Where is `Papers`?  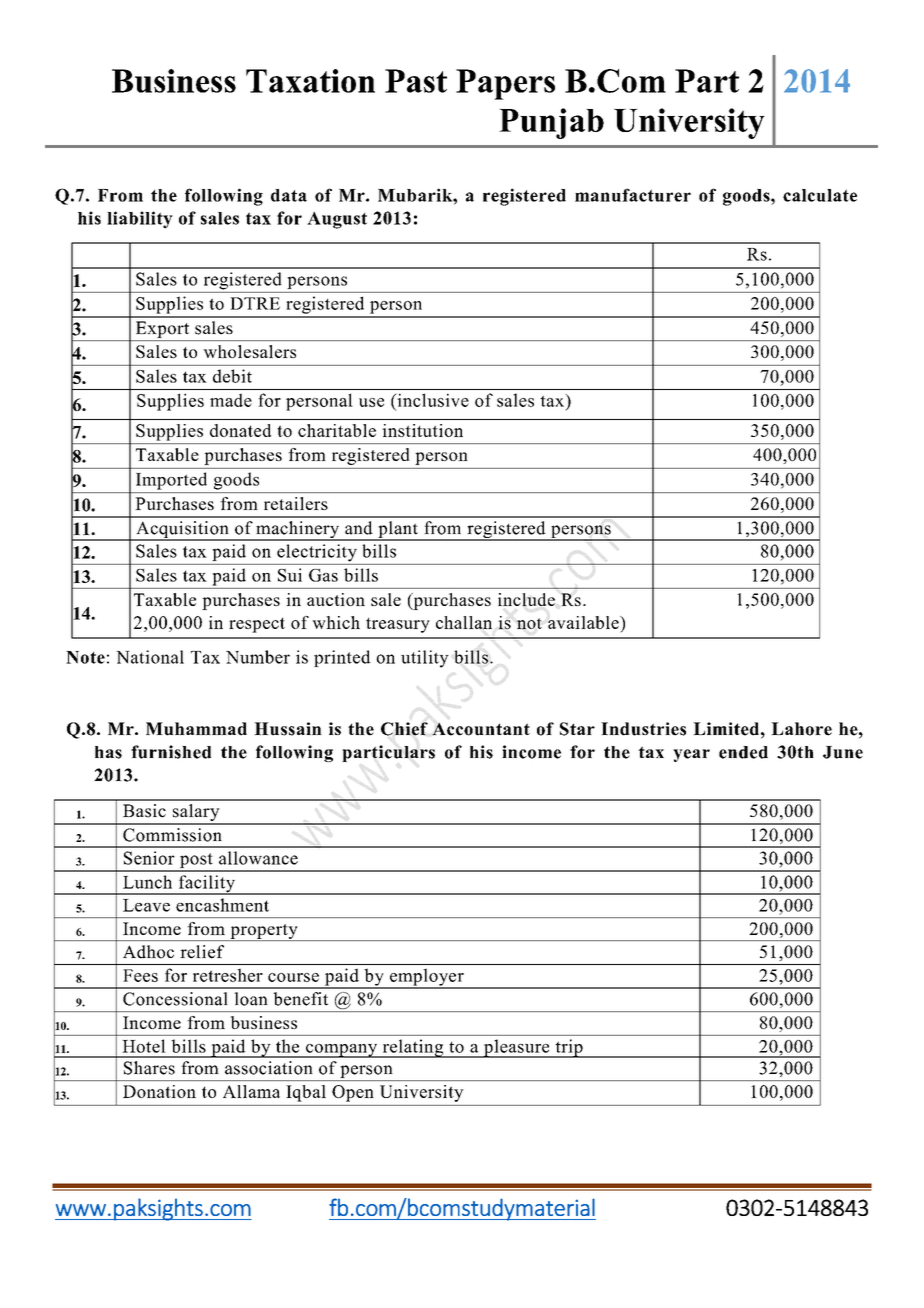 Papers is located at coordinates (505, 84).
